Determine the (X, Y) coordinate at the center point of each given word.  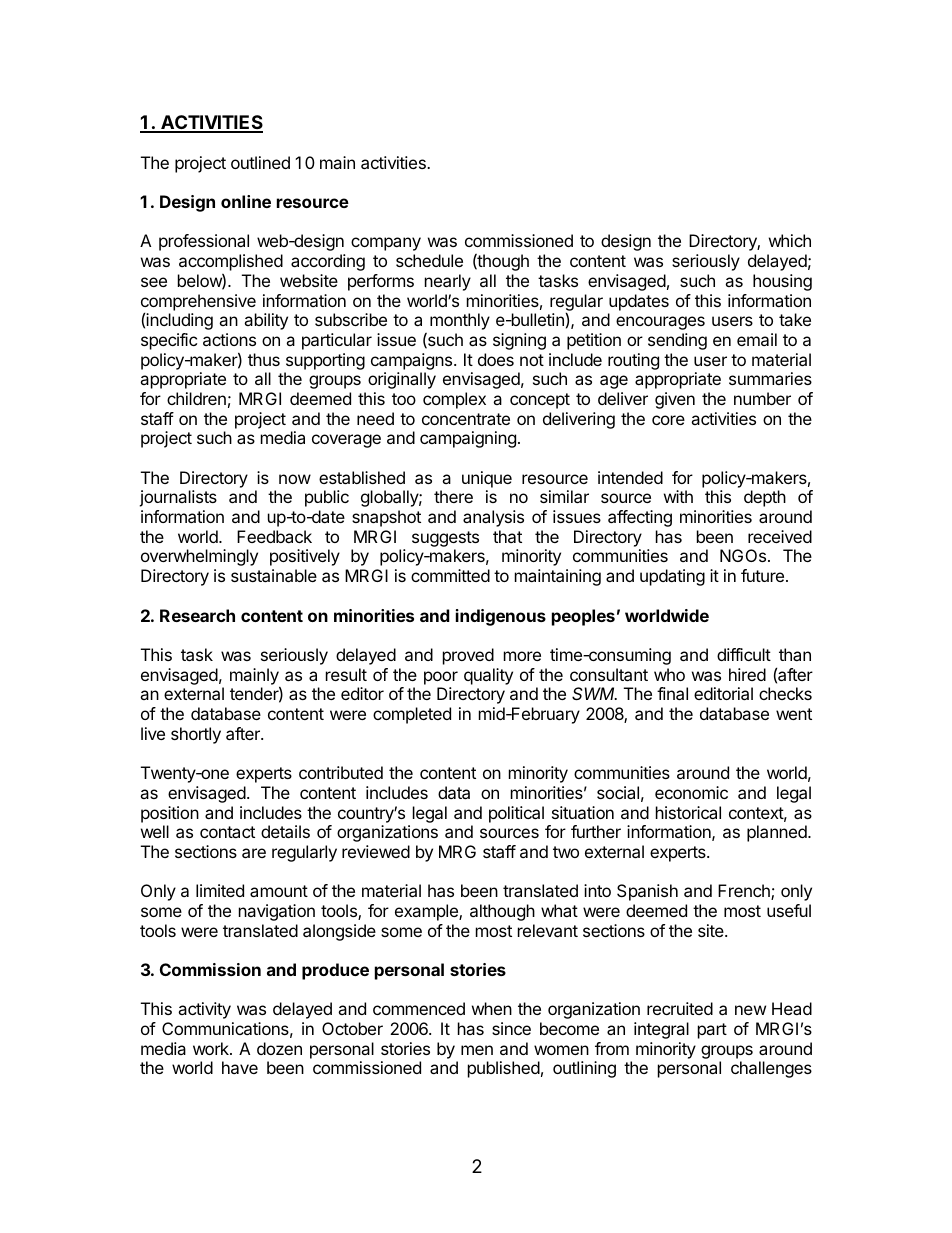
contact (227, 832)
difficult (744, 654)
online (246, 201)
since (511, 1028)
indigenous (501, 617)
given (675, 400)
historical (688, 812)
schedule (429, 260)
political (516, 814)
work (212, 1048)
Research (197, 615)
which (790, 240)
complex (454, 400)
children (196, 398)
